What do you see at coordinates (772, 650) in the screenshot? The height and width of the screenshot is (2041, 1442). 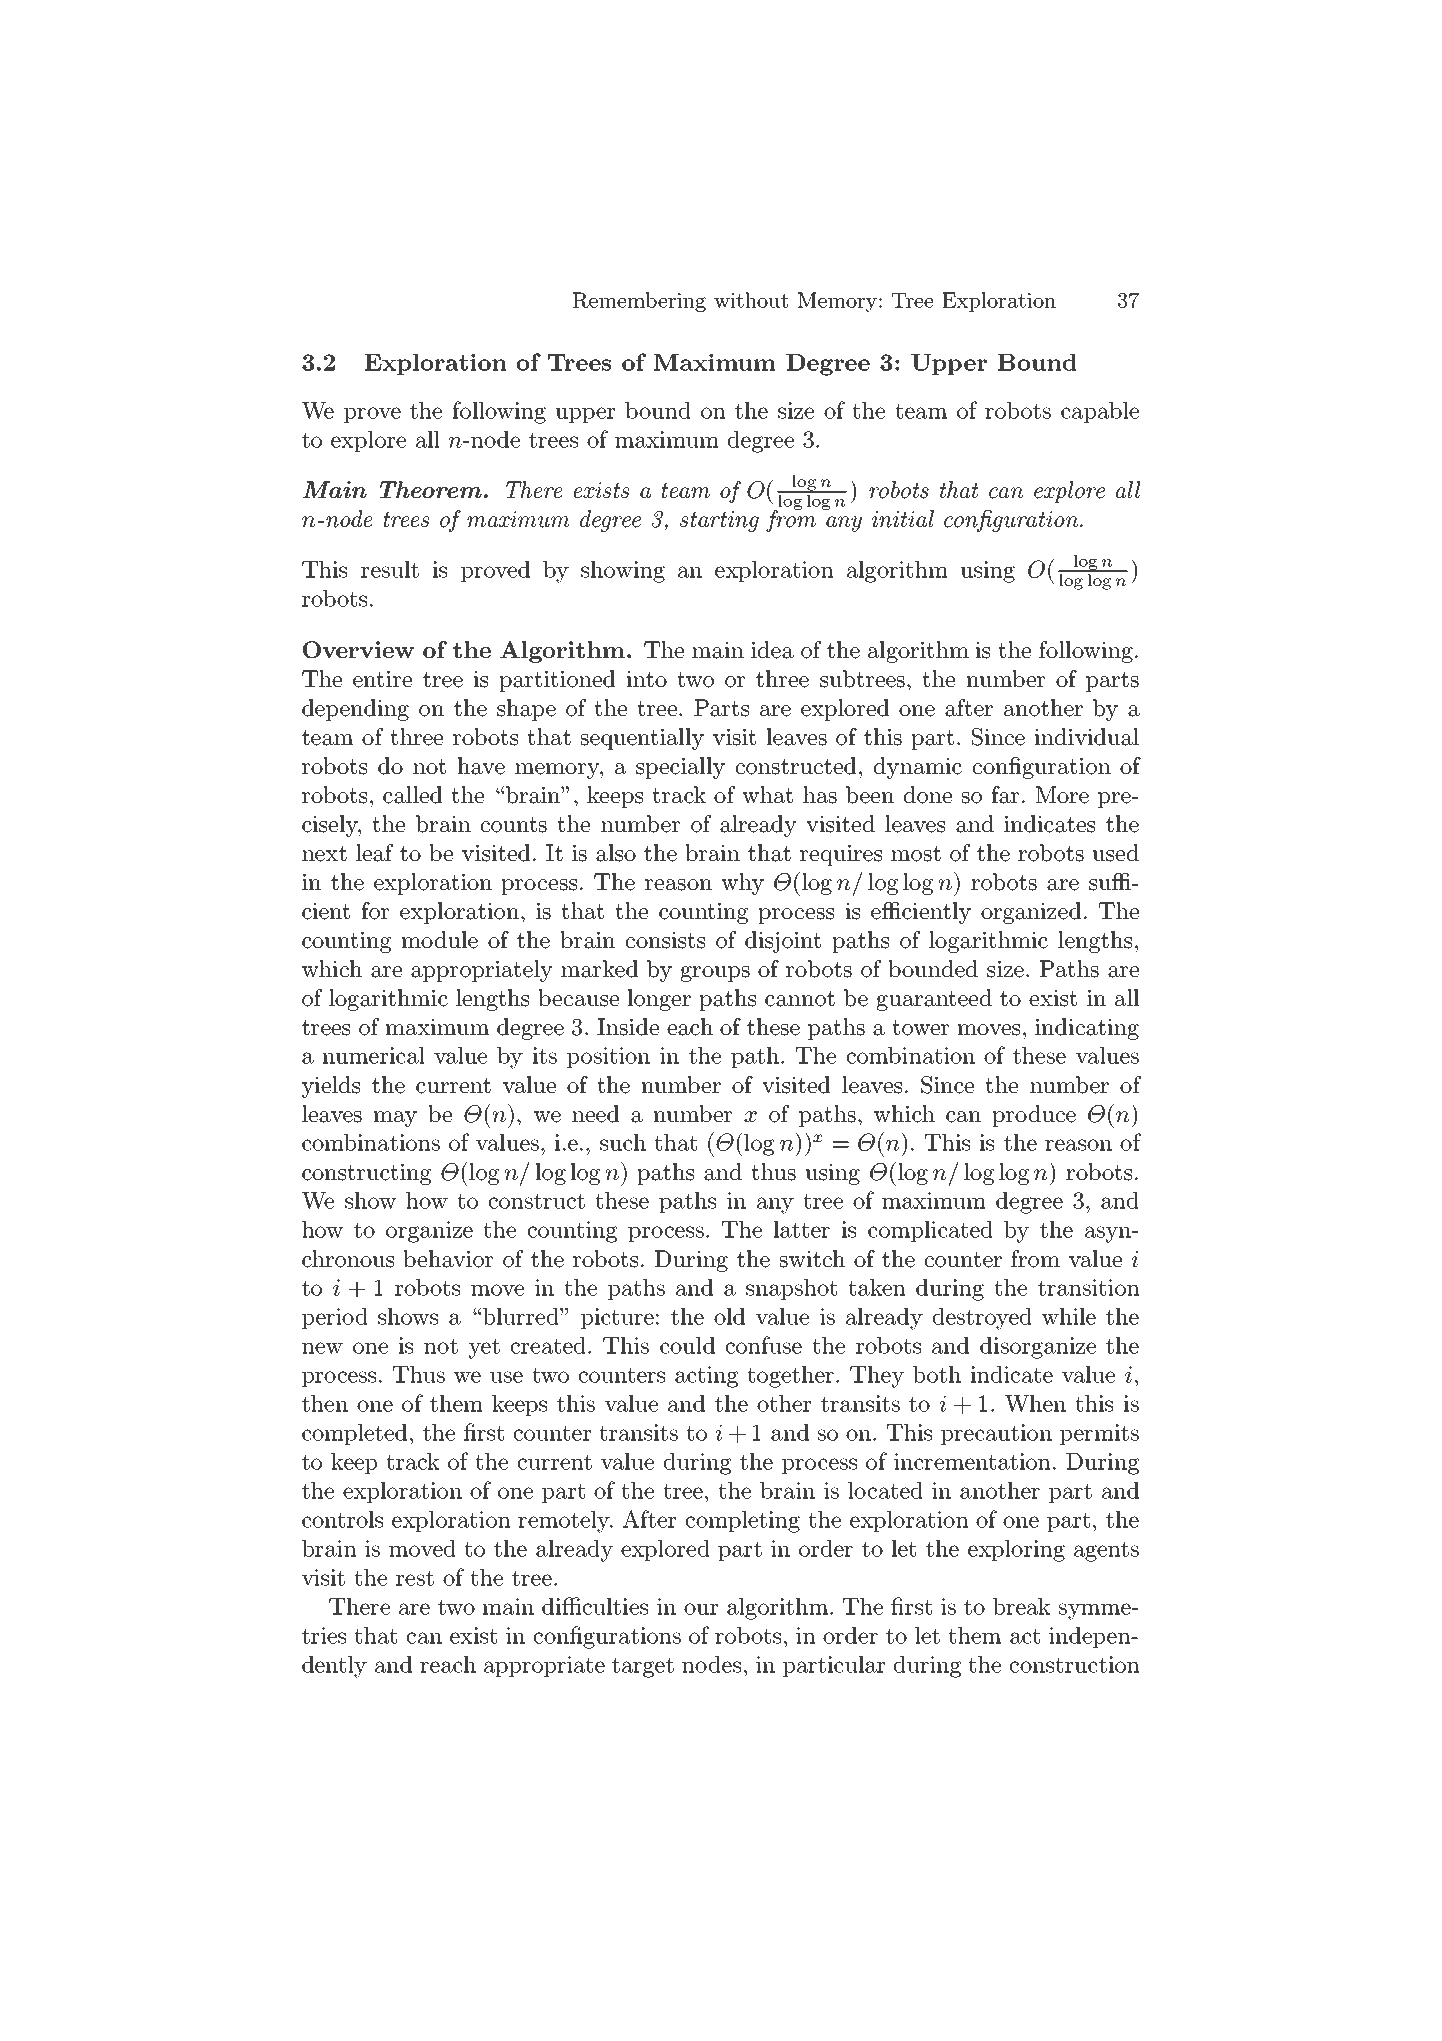 I see `idea` at bounding box center [772, 650].
